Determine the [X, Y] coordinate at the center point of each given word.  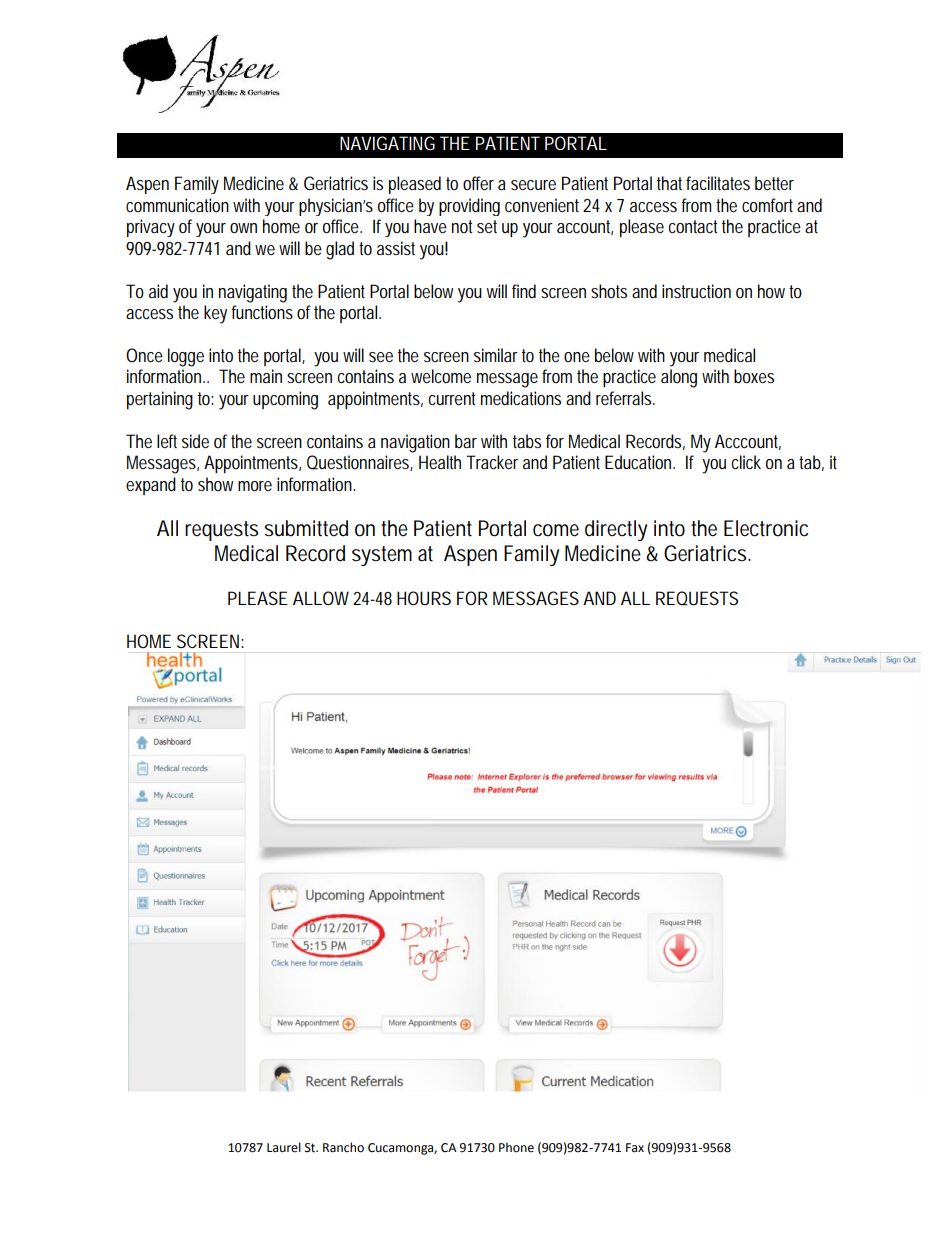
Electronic [766, 528]
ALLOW [321, 598]
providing [469, 207]
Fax [635, 1147]
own [243, 228]
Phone [516, 1147]
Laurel [284, 1147]
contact [693, 226]
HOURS [424, 598]
